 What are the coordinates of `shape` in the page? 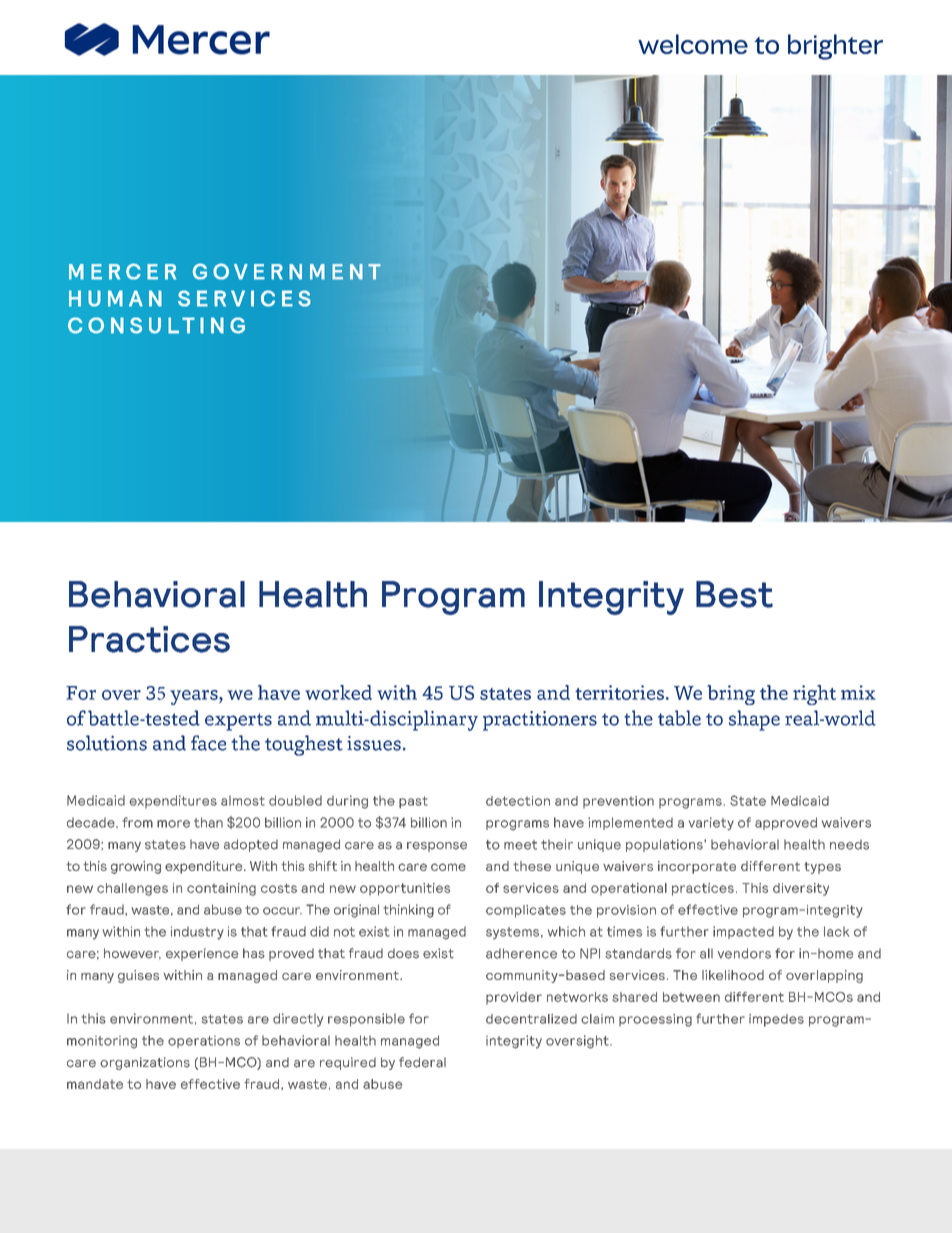 It's located at (754, 720).
